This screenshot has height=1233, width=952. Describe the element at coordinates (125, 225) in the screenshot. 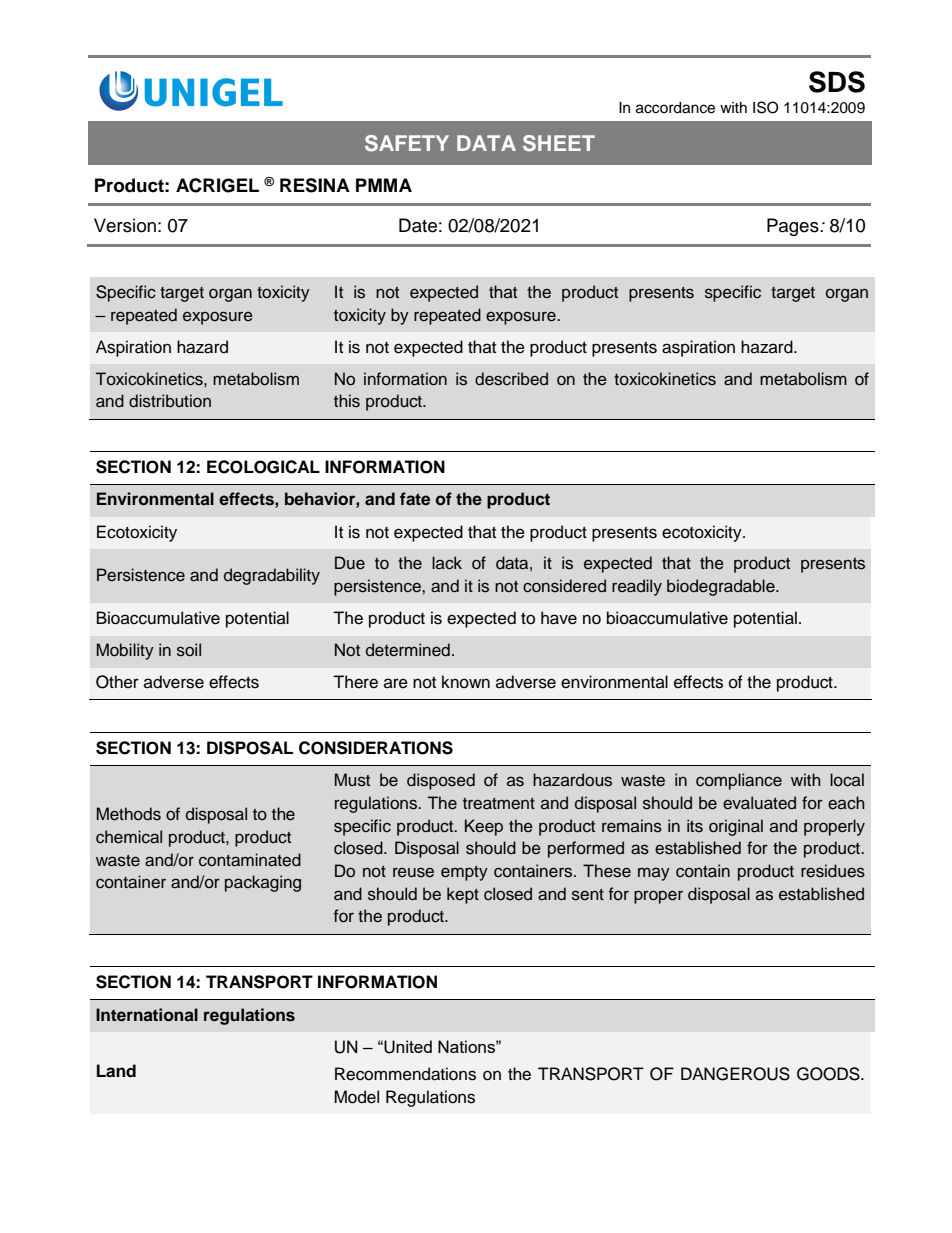

I see `Version` at that location.
